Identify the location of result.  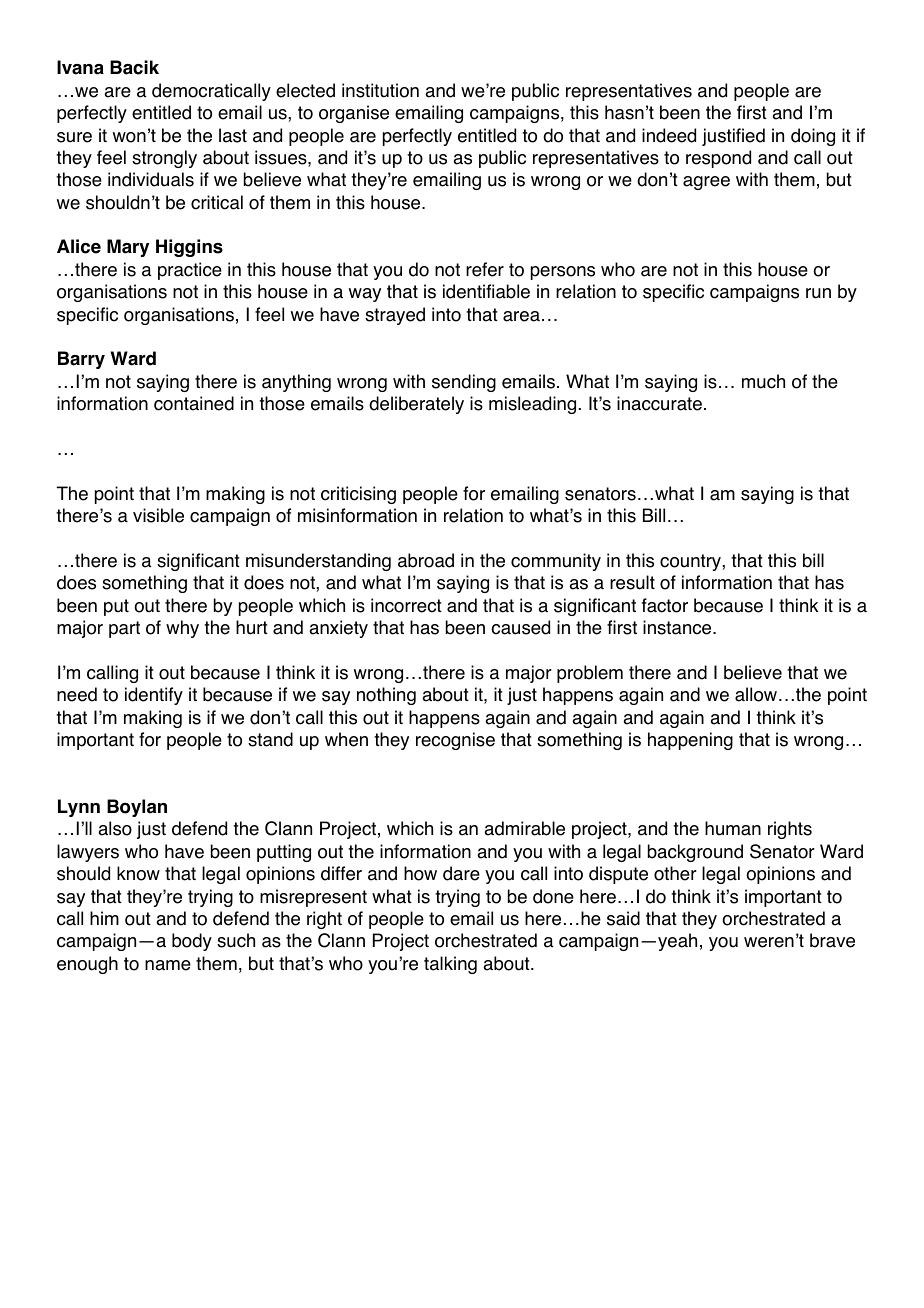
(632, 582).
